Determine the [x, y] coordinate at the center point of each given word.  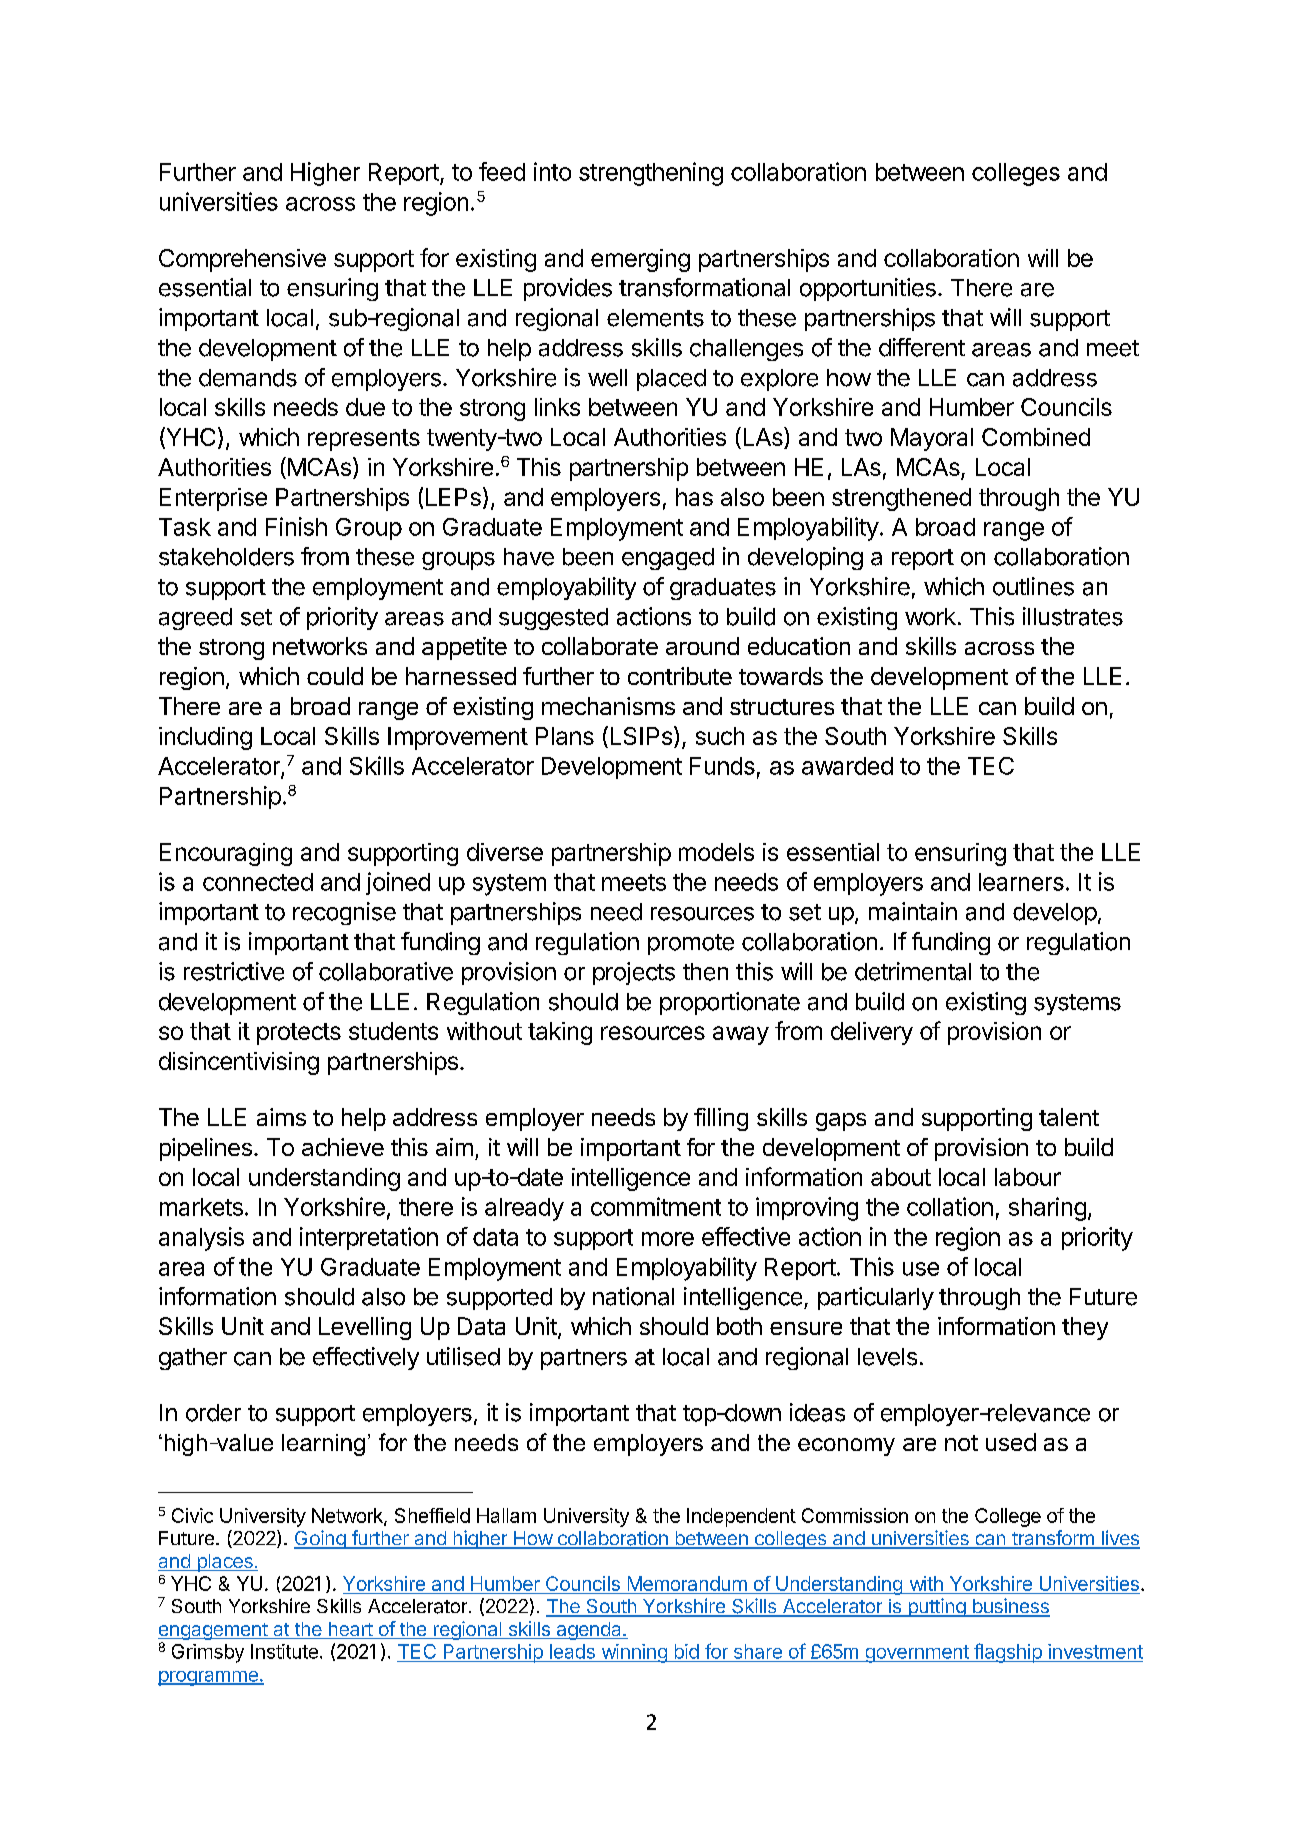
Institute [284, 1651]
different [922, 347]
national [633, 1296]
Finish [296, 526]
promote [691, 944]
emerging [640, 260]
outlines [1033, 586]
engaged [668, 559]
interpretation [369, 1238]
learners [1021, 882]
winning [634, 1653]
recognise [344, 913]
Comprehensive [242, 260]
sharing [1047, 1209]
